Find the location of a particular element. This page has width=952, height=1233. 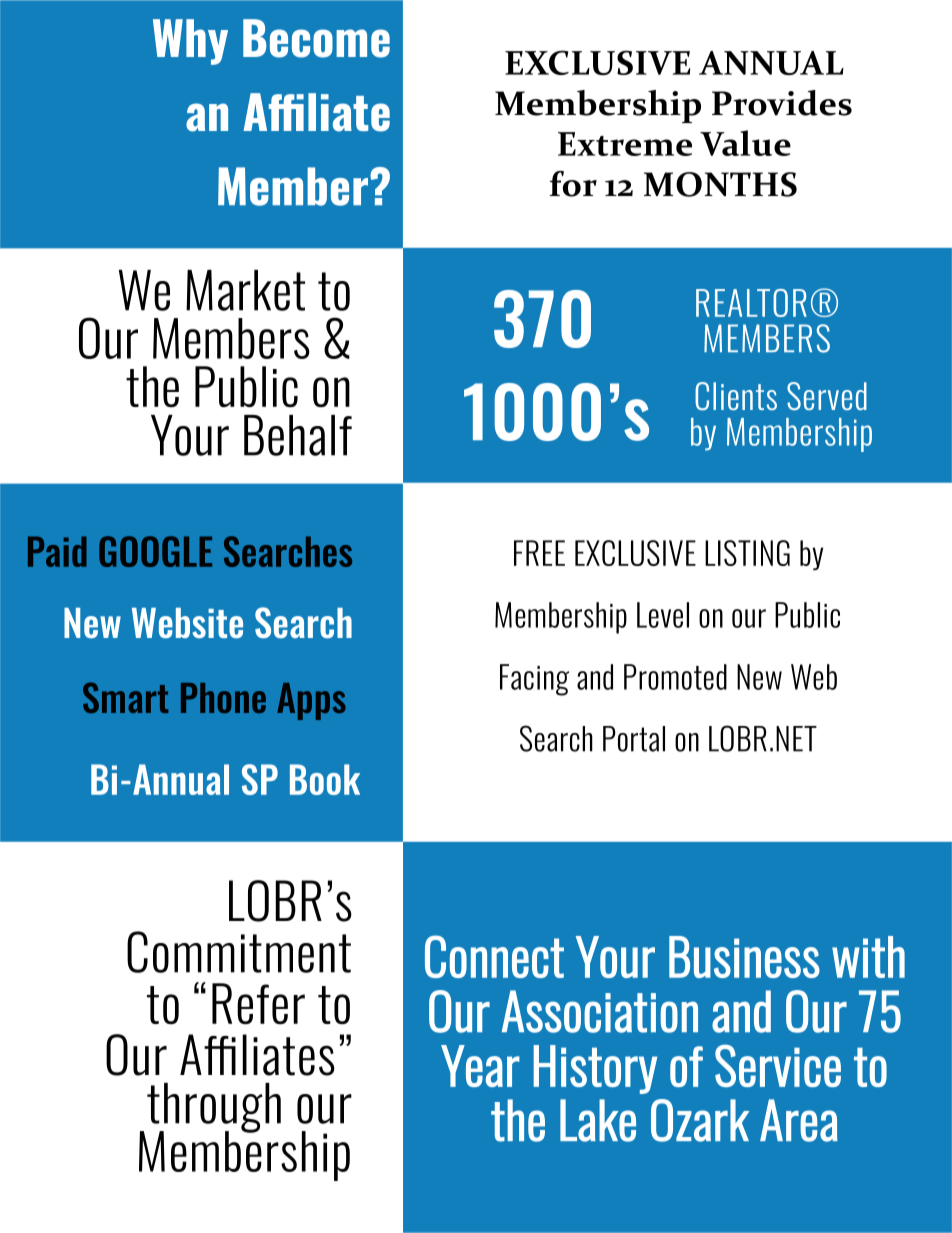

Clients is located at coordinates (736, 396).
